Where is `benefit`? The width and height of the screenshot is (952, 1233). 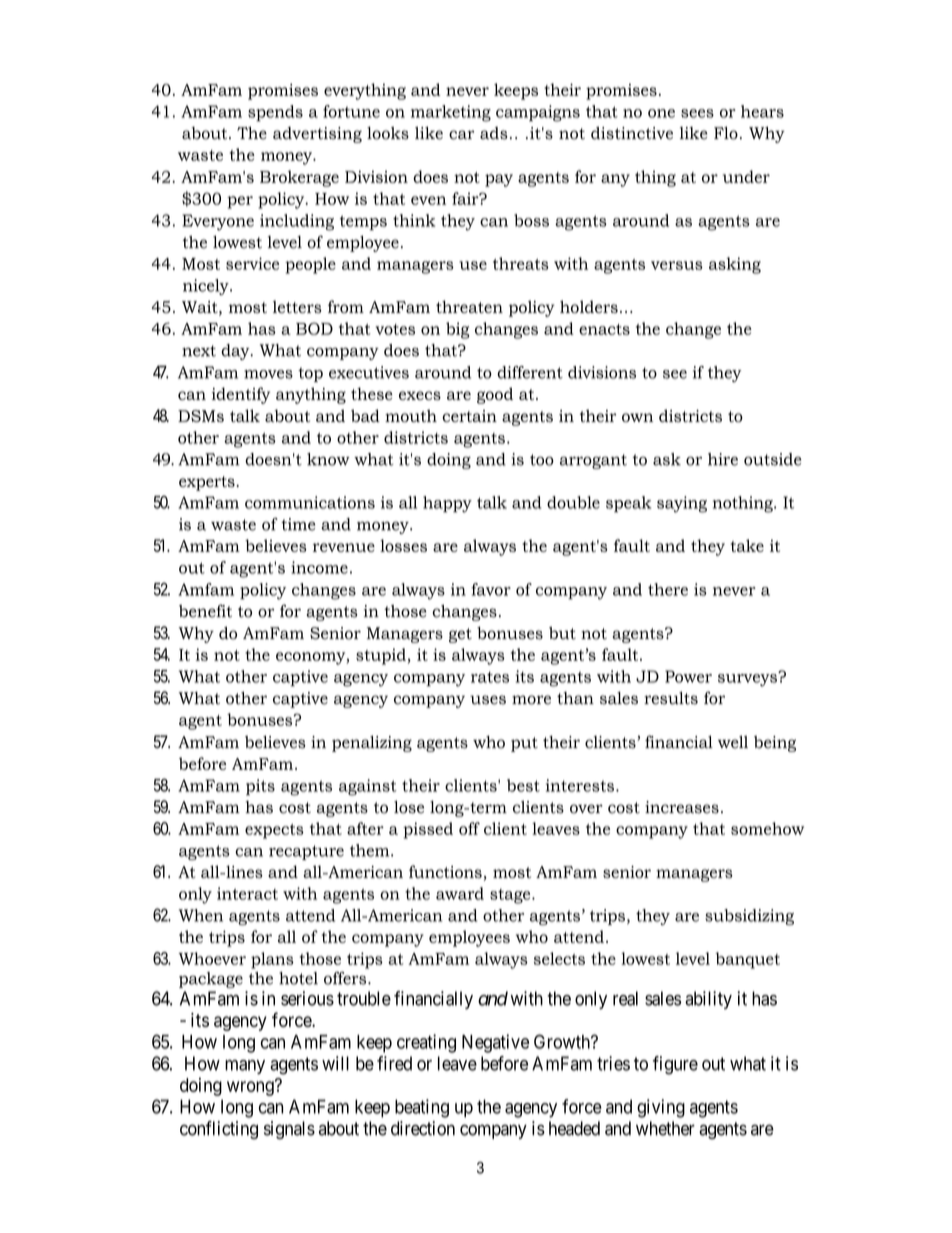
benefit is located at coordinates (205, 611).
